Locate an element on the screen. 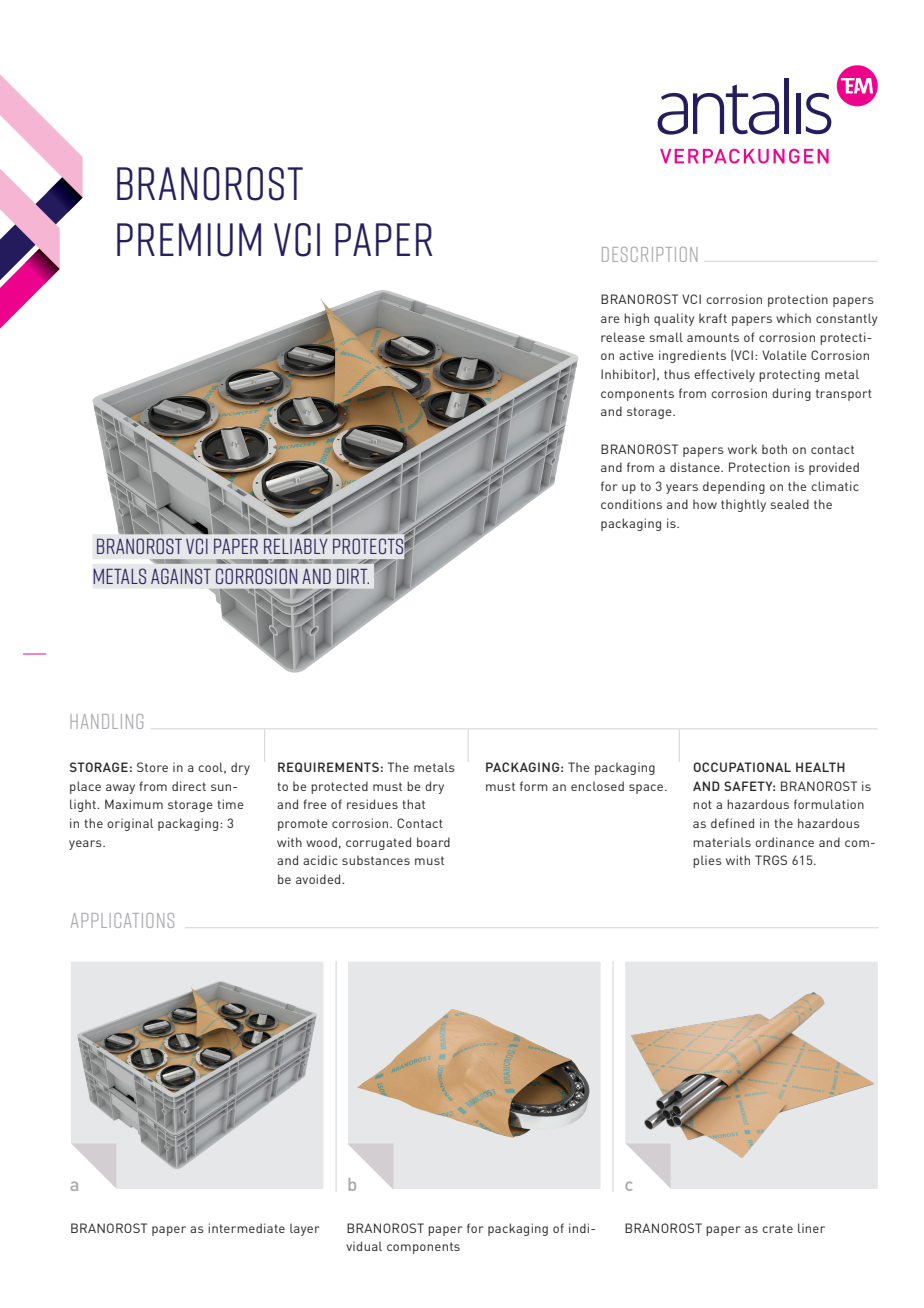 Image resolution: width=924 pixels, height=1308 pixels. ordinance is located at coordinates (784, 842).
